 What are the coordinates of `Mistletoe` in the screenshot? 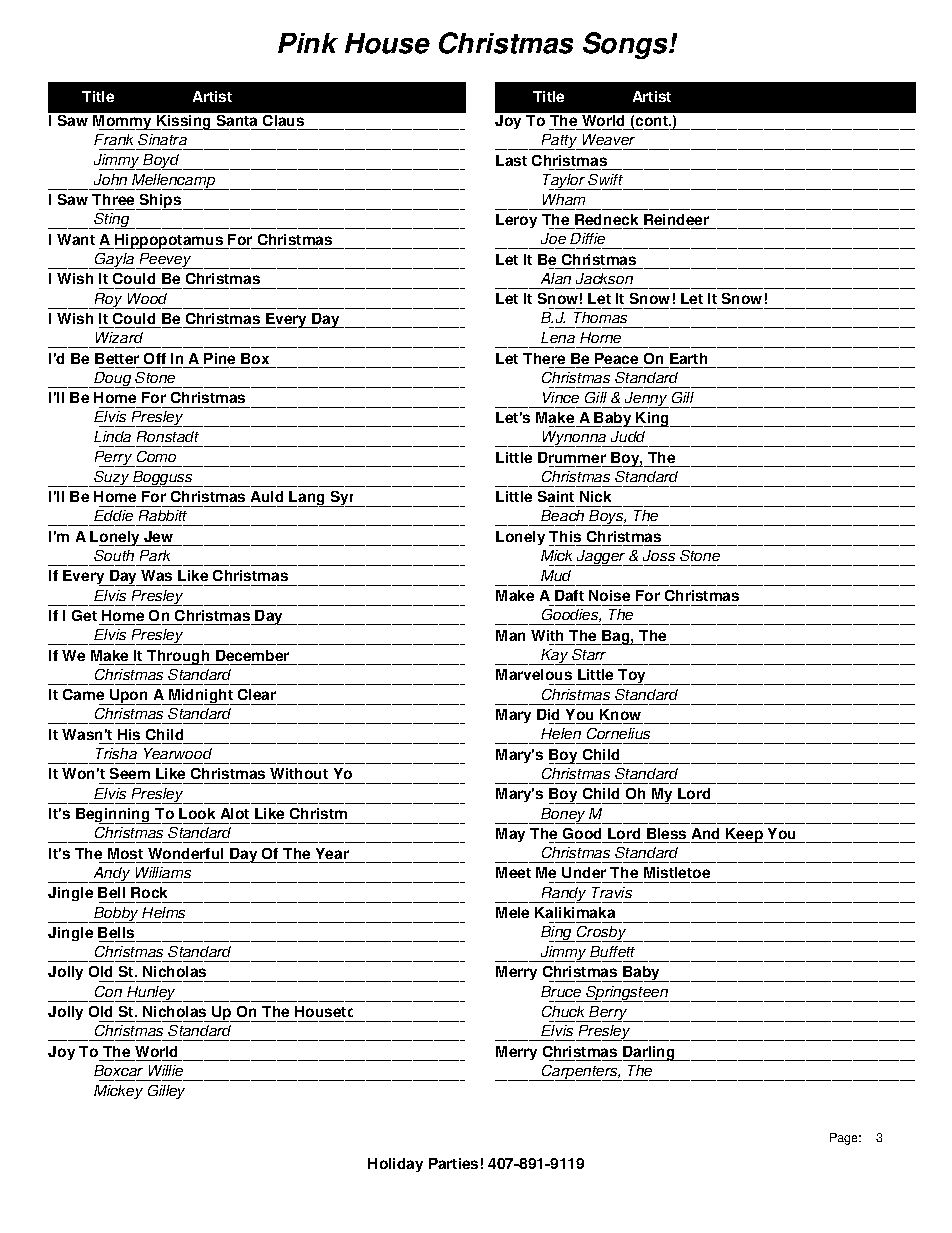 It's located at (677, 872).
